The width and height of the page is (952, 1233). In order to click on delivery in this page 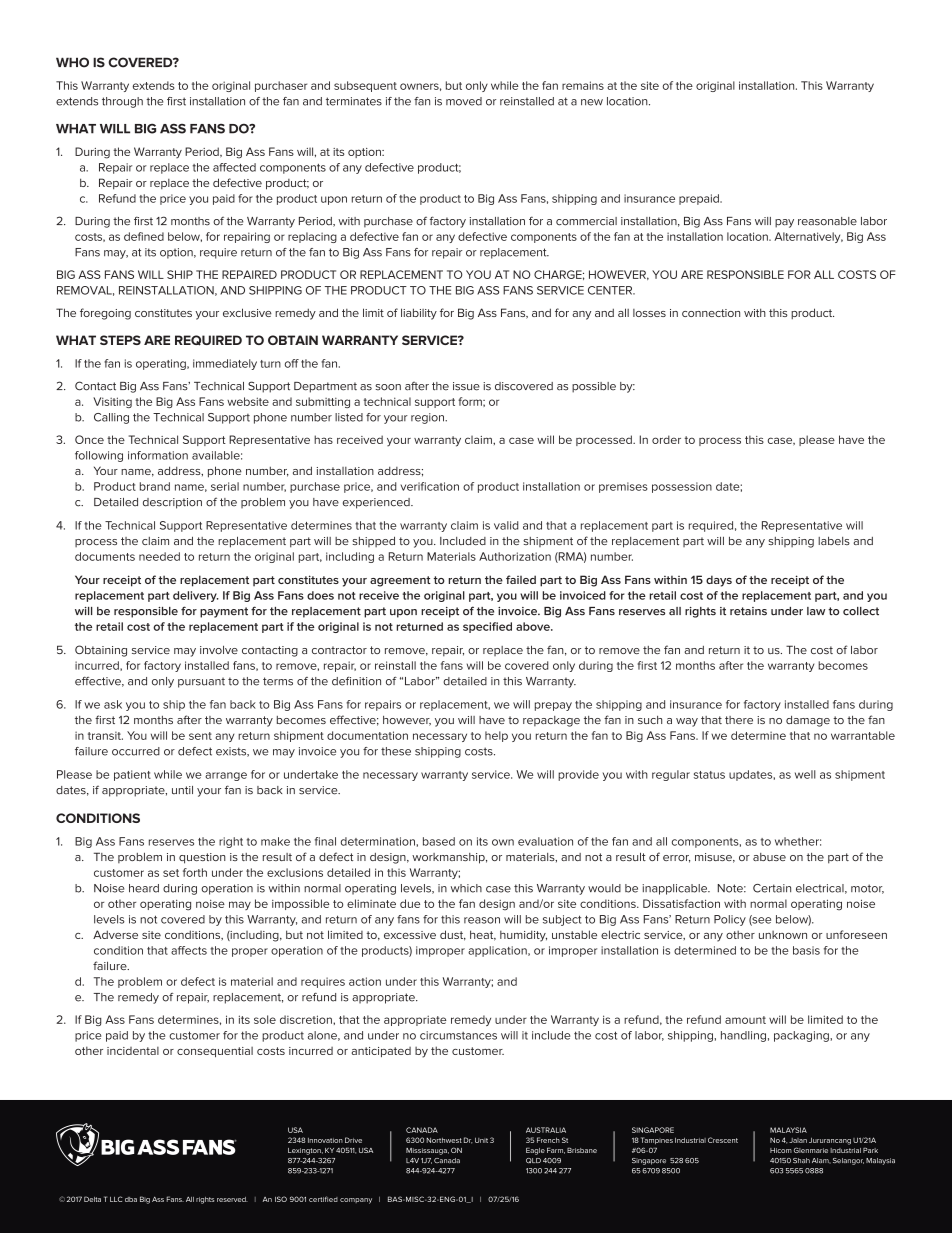, I will do `click(196, 596)`.
